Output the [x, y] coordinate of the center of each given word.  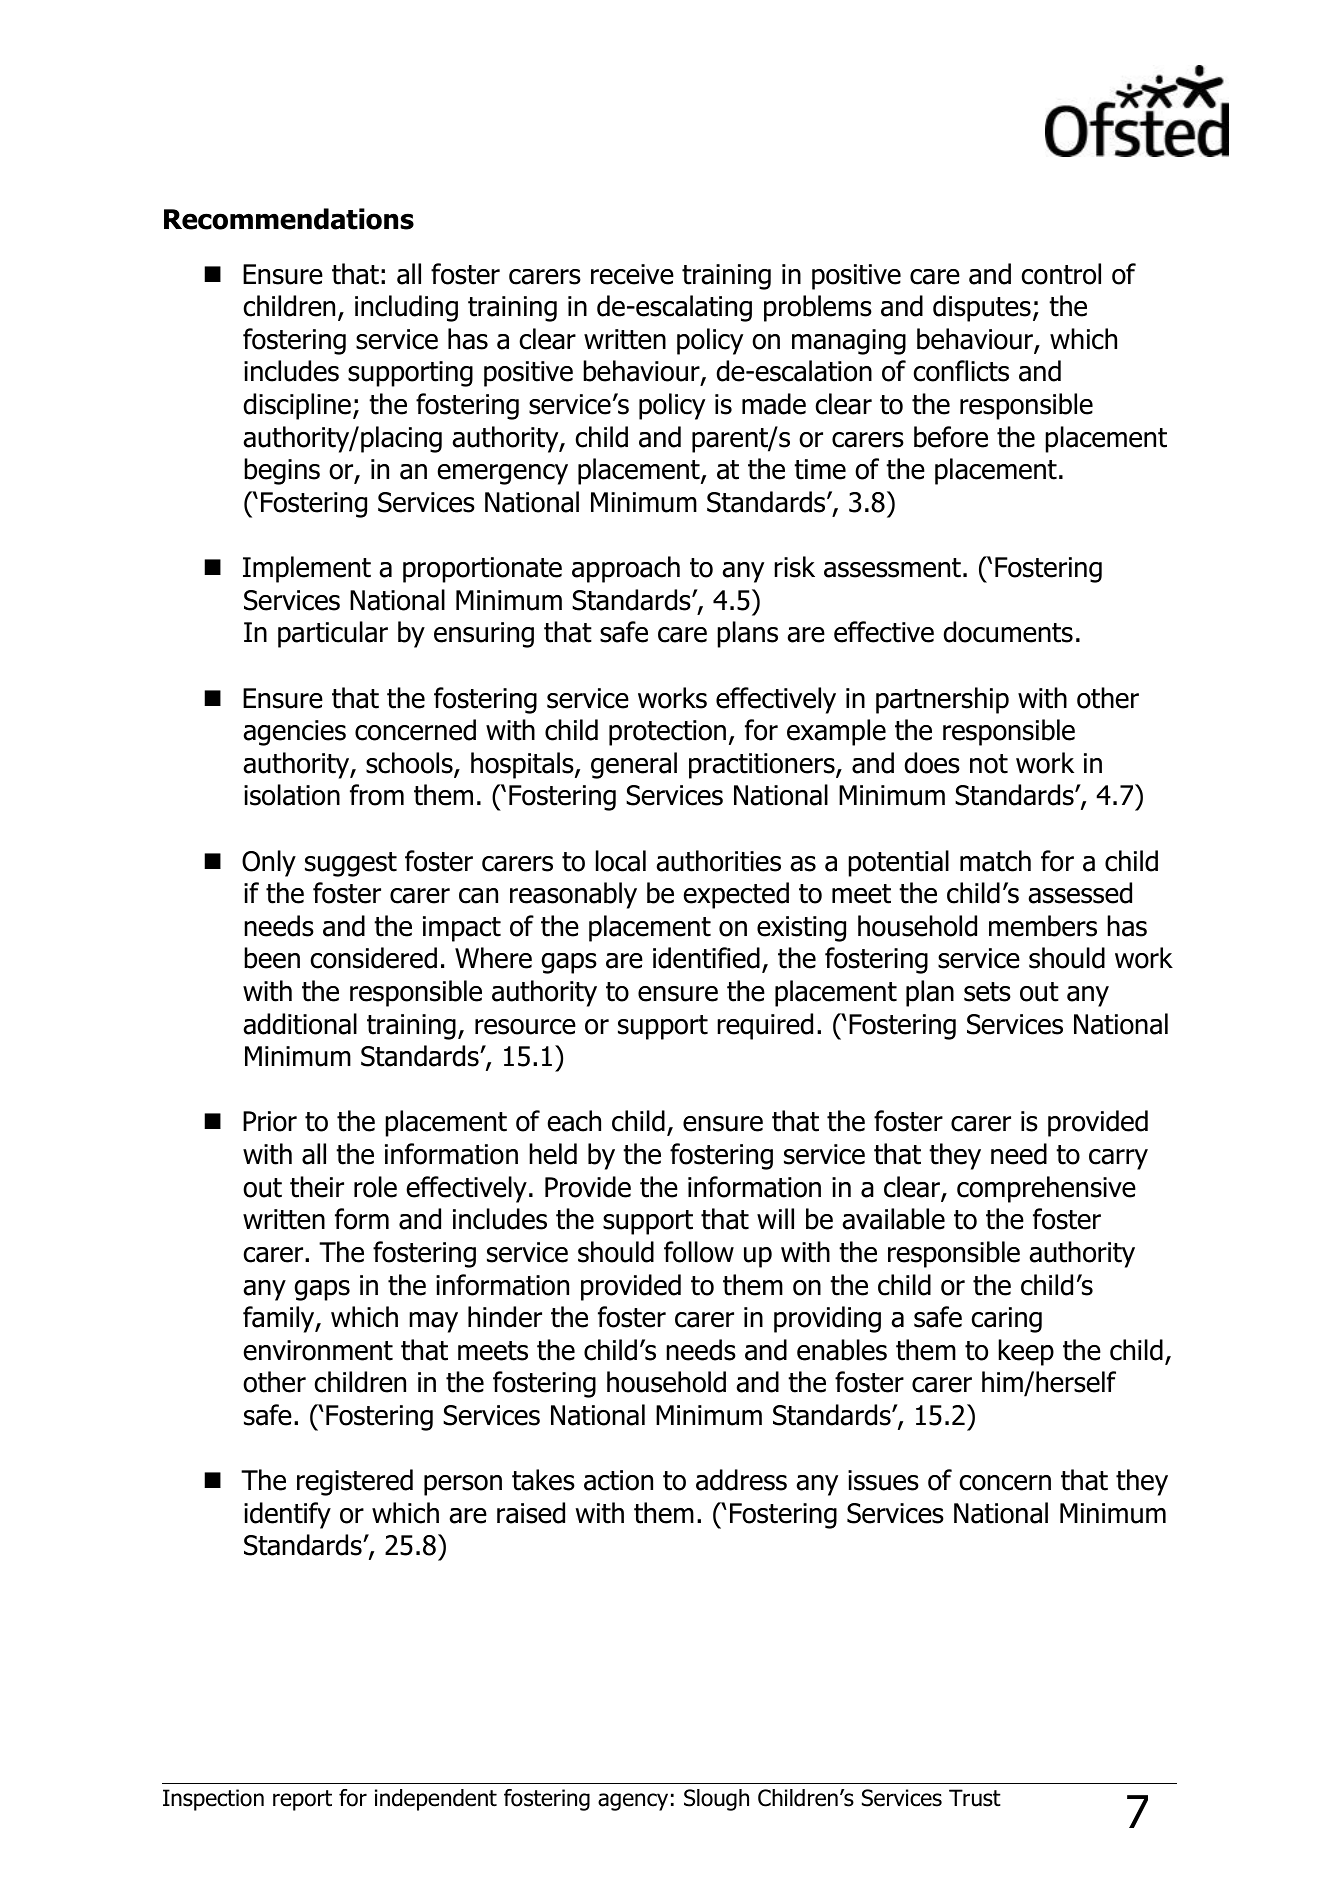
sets [987, 992]
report [302, 1800]
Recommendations [289, 219]
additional [300, 1024]
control [1061, 274]
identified [706, 958]
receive [632, 274]
